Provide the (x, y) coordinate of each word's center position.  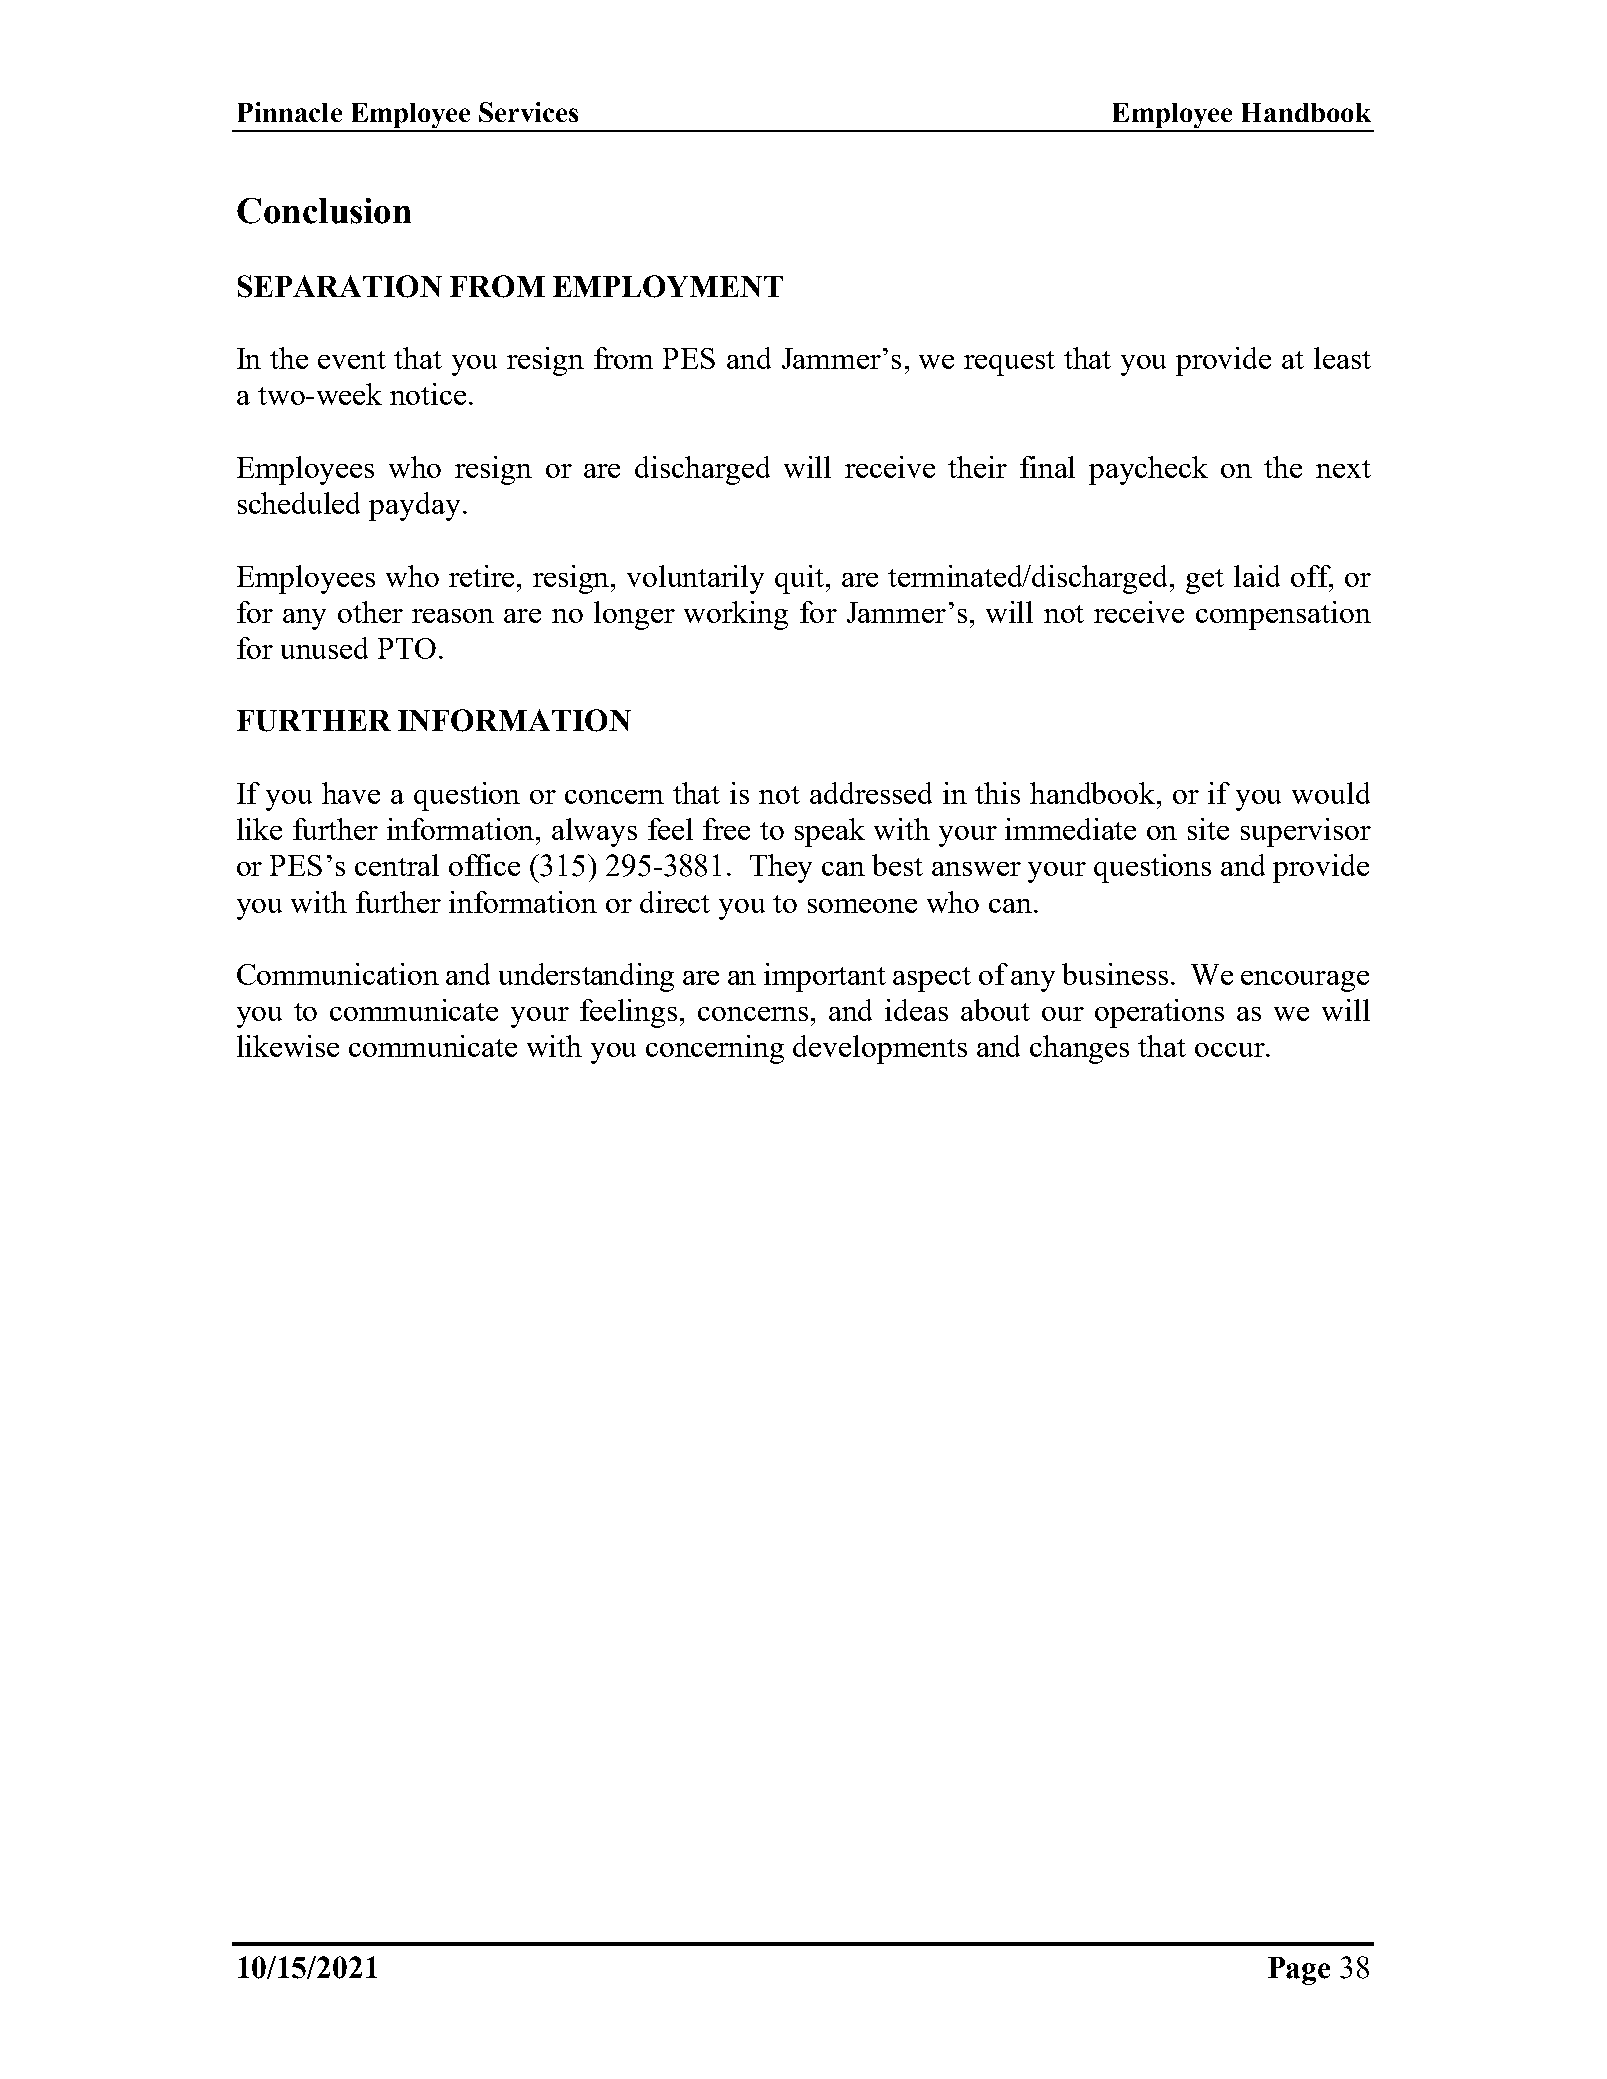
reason (453, 616)
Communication (338, 974)
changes (1079, 1049)
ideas (916, 1010)
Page (1299, 1971)
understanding (586, 977)
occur (1231, 1050)
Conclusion (324, 211)
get (1205, 581)
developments (880, 1049)
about (995, 1010)
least (1342, 358)
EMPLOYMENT (668, 286)
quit (799, 579)
